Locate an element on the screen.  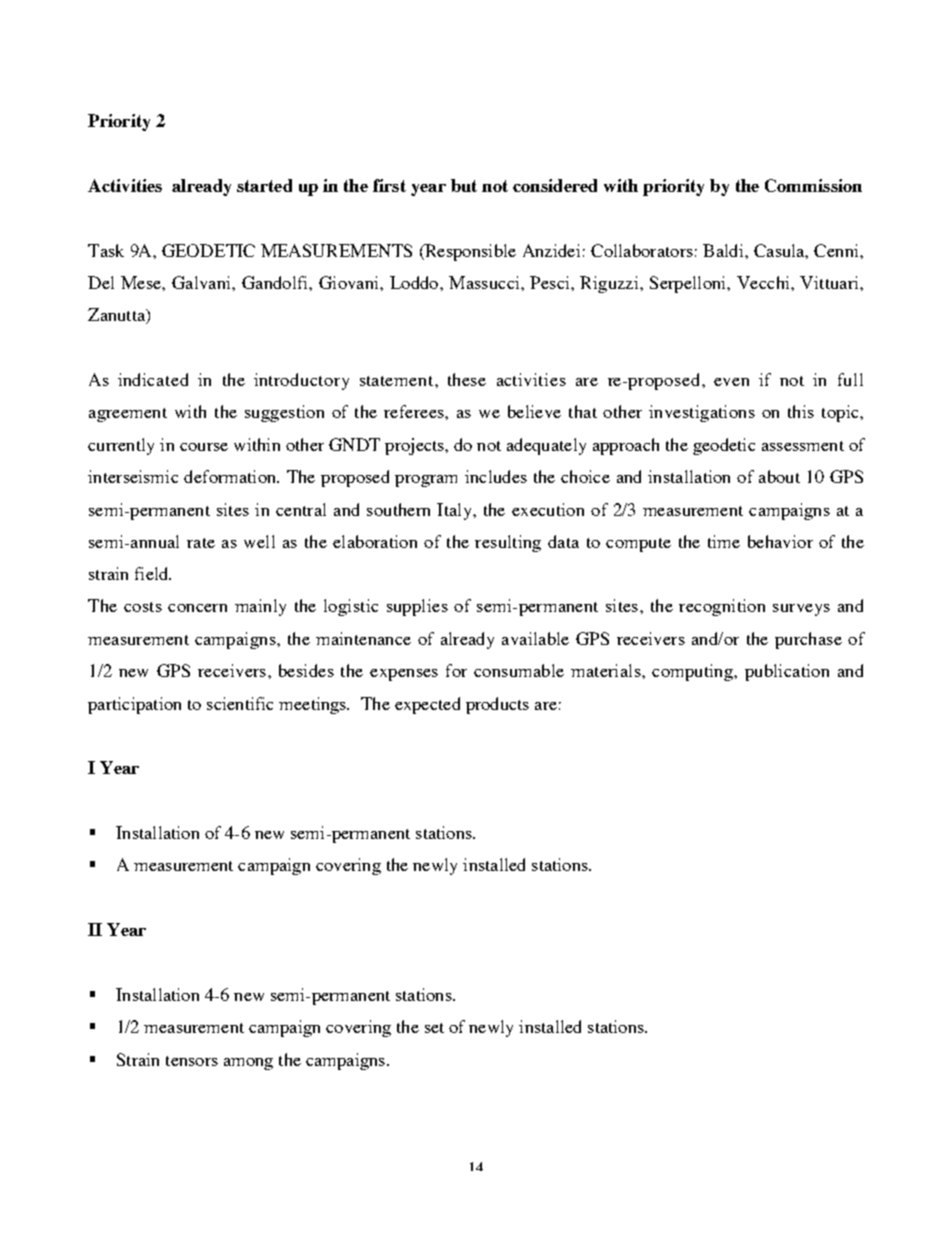
Commission is located at coordinates (813, 185).
